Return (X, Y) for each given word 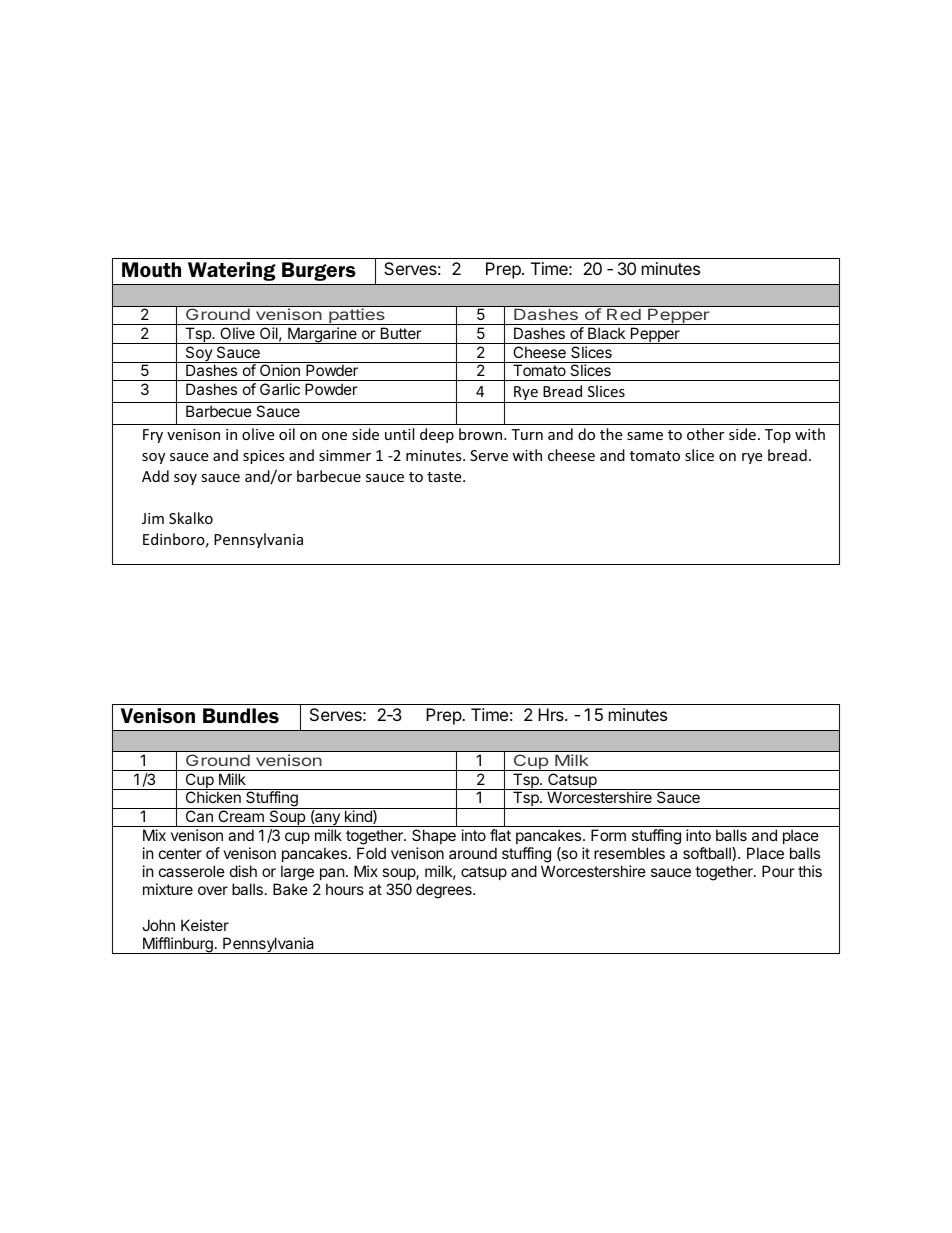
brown (482, 434)
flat (500, 835)
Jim (153, 518)
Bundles (241, 715)
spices (264, 457)
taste (445, 477)
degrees (445, 891)
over (213, 890)
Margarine (322, 335)
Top (778, 436)
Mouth (151, 270)
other (705, 434)
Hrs (552, 714)
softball (708, 854)
